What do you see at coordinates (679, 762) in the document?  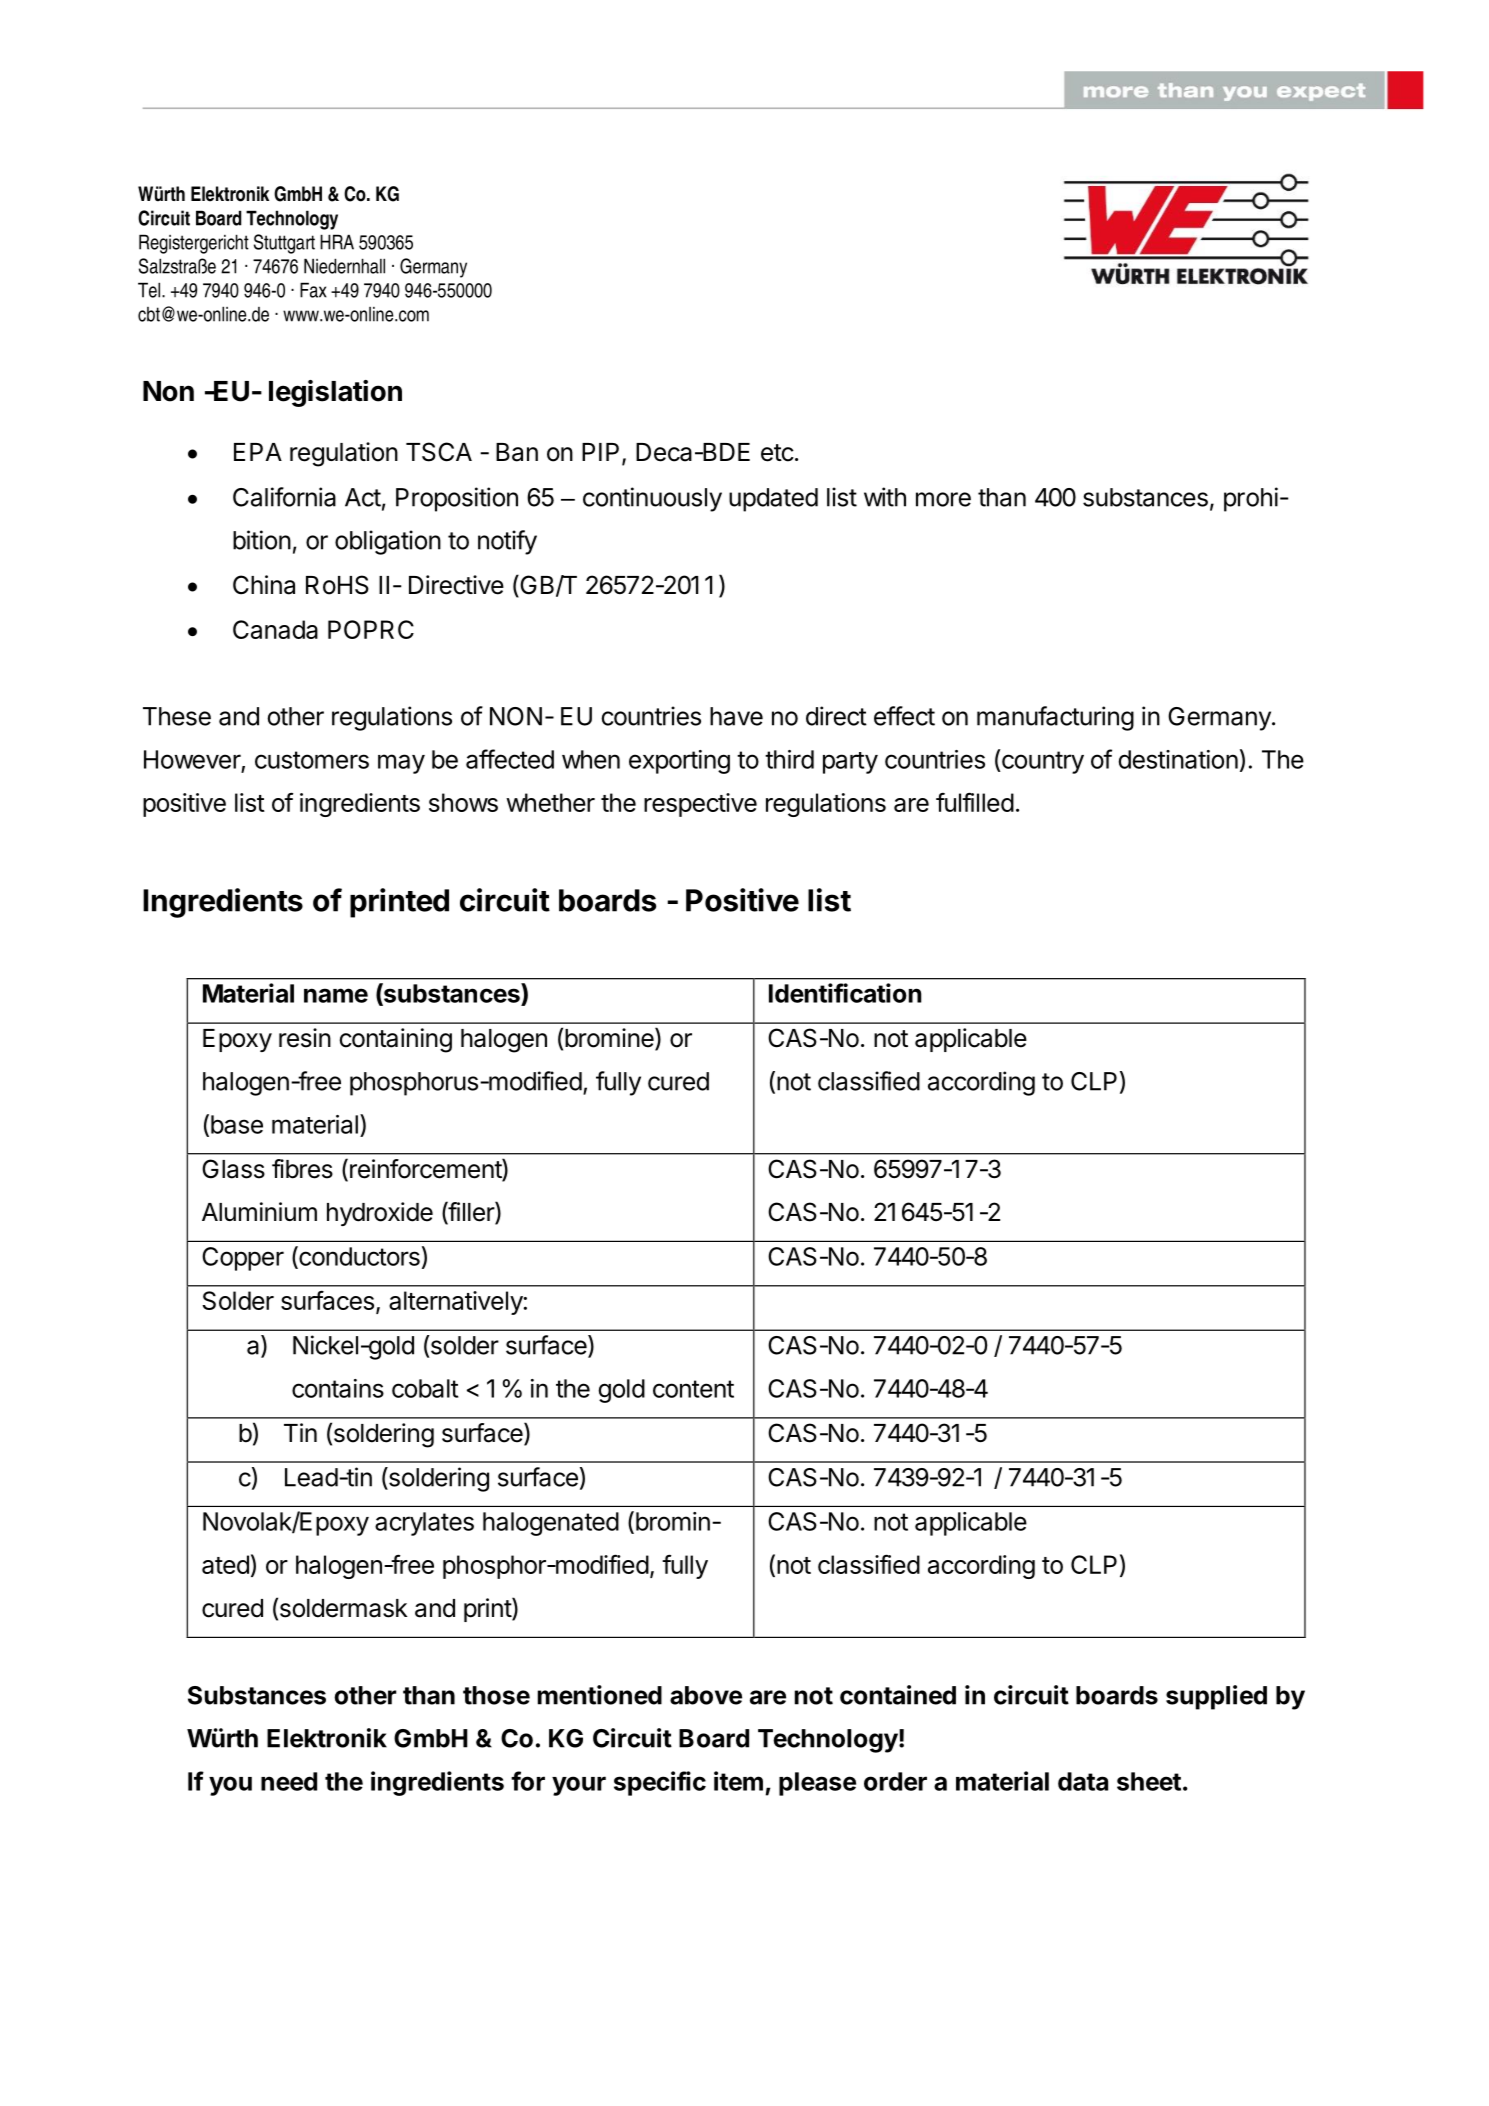 I see `exporting` at bounding box center [679, 762].
